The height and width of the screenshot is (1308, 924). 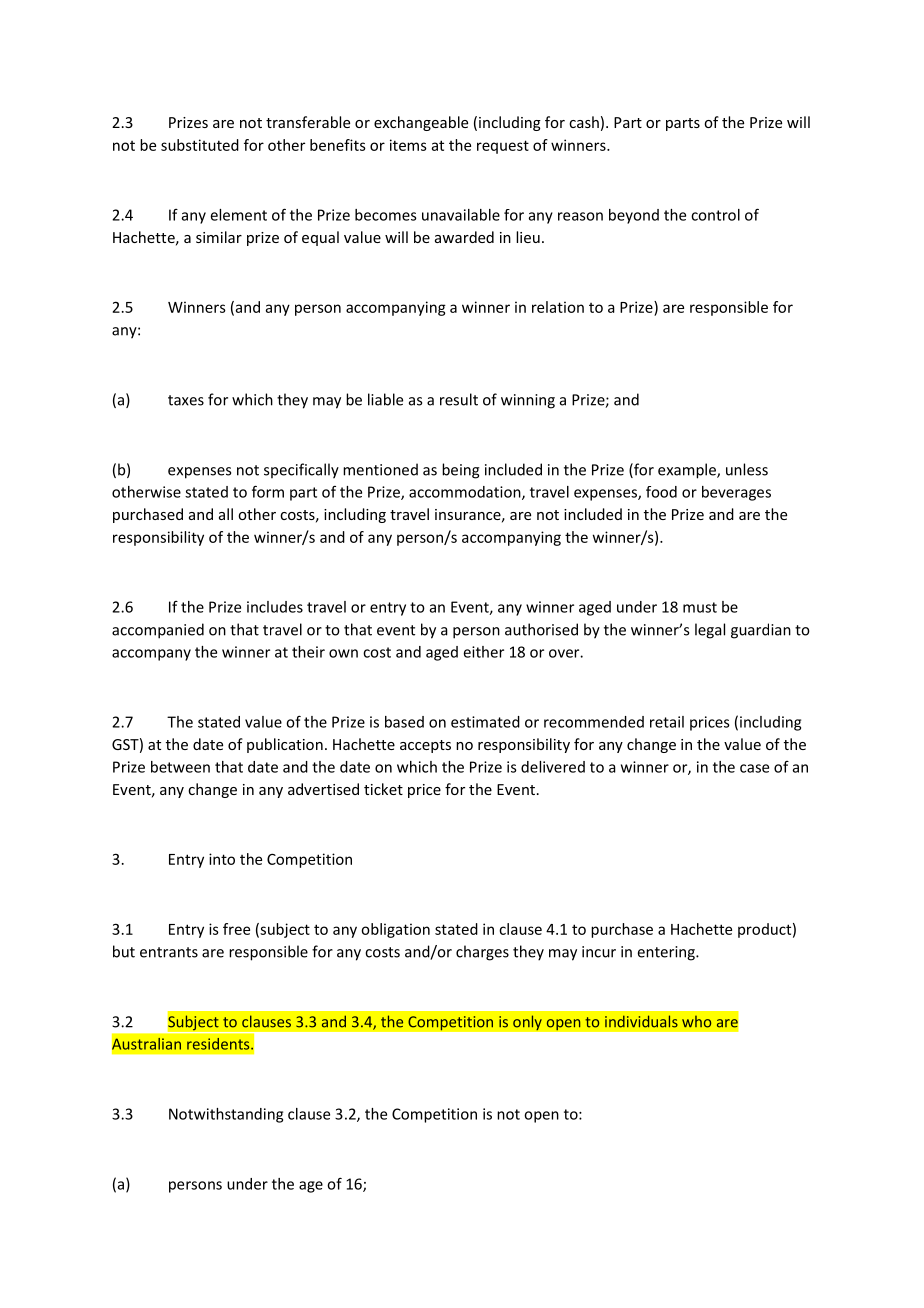 What do you see at coordinates (200, 145) in the screenshot?
I see `substituted` at bounding box center [200, 145].
